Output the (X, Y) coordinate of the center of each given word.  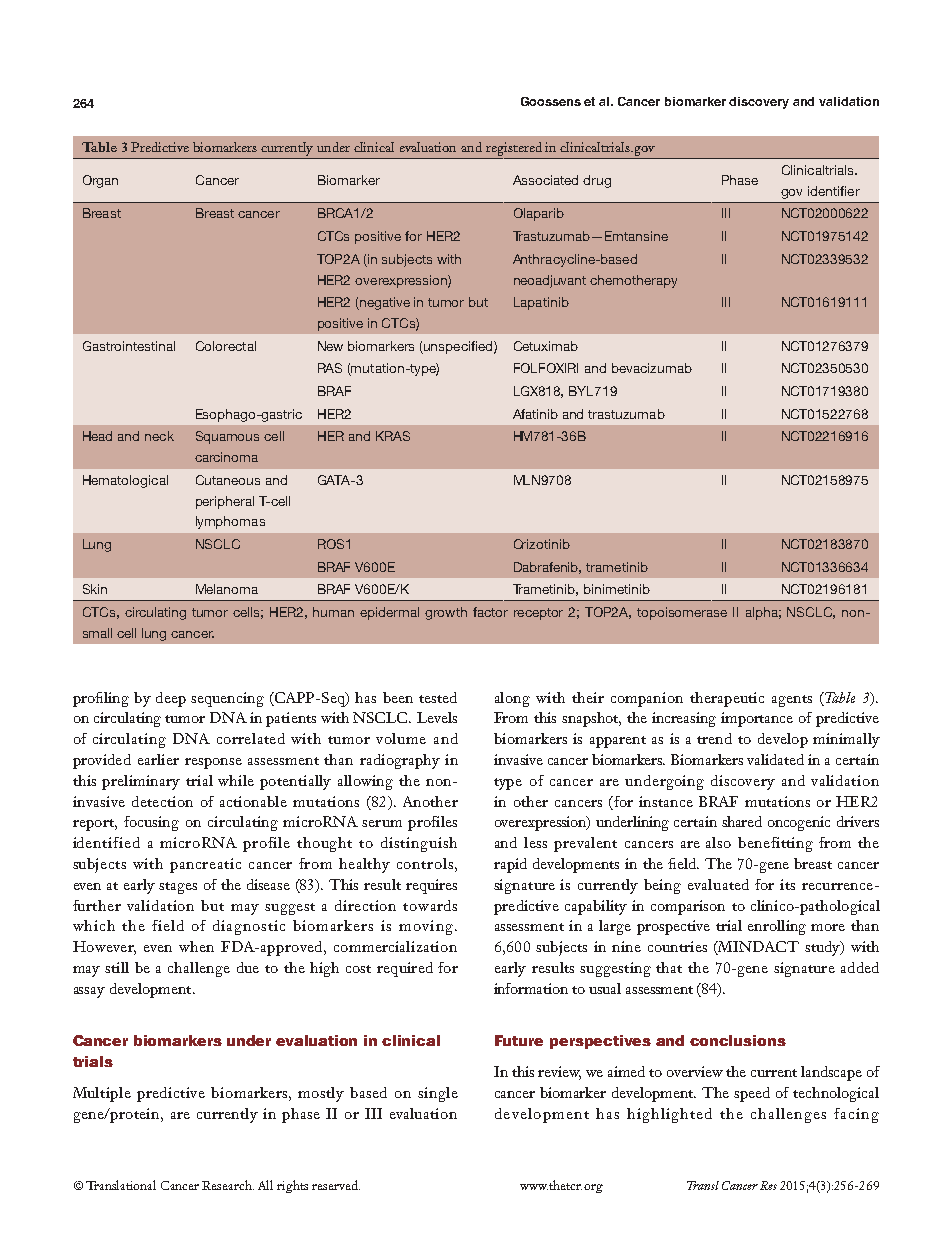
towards (430, 905)
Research (228, 1185)
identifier (834, 191)
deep (171, 699)
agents (792, 701)
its (787, 884)
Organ (100, 181)
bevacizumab (652, 368)
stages (178, 888)
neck (159, 436)
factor (490, 612)
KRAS (393, 436)
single (438, 1094)
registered (514, 149)
